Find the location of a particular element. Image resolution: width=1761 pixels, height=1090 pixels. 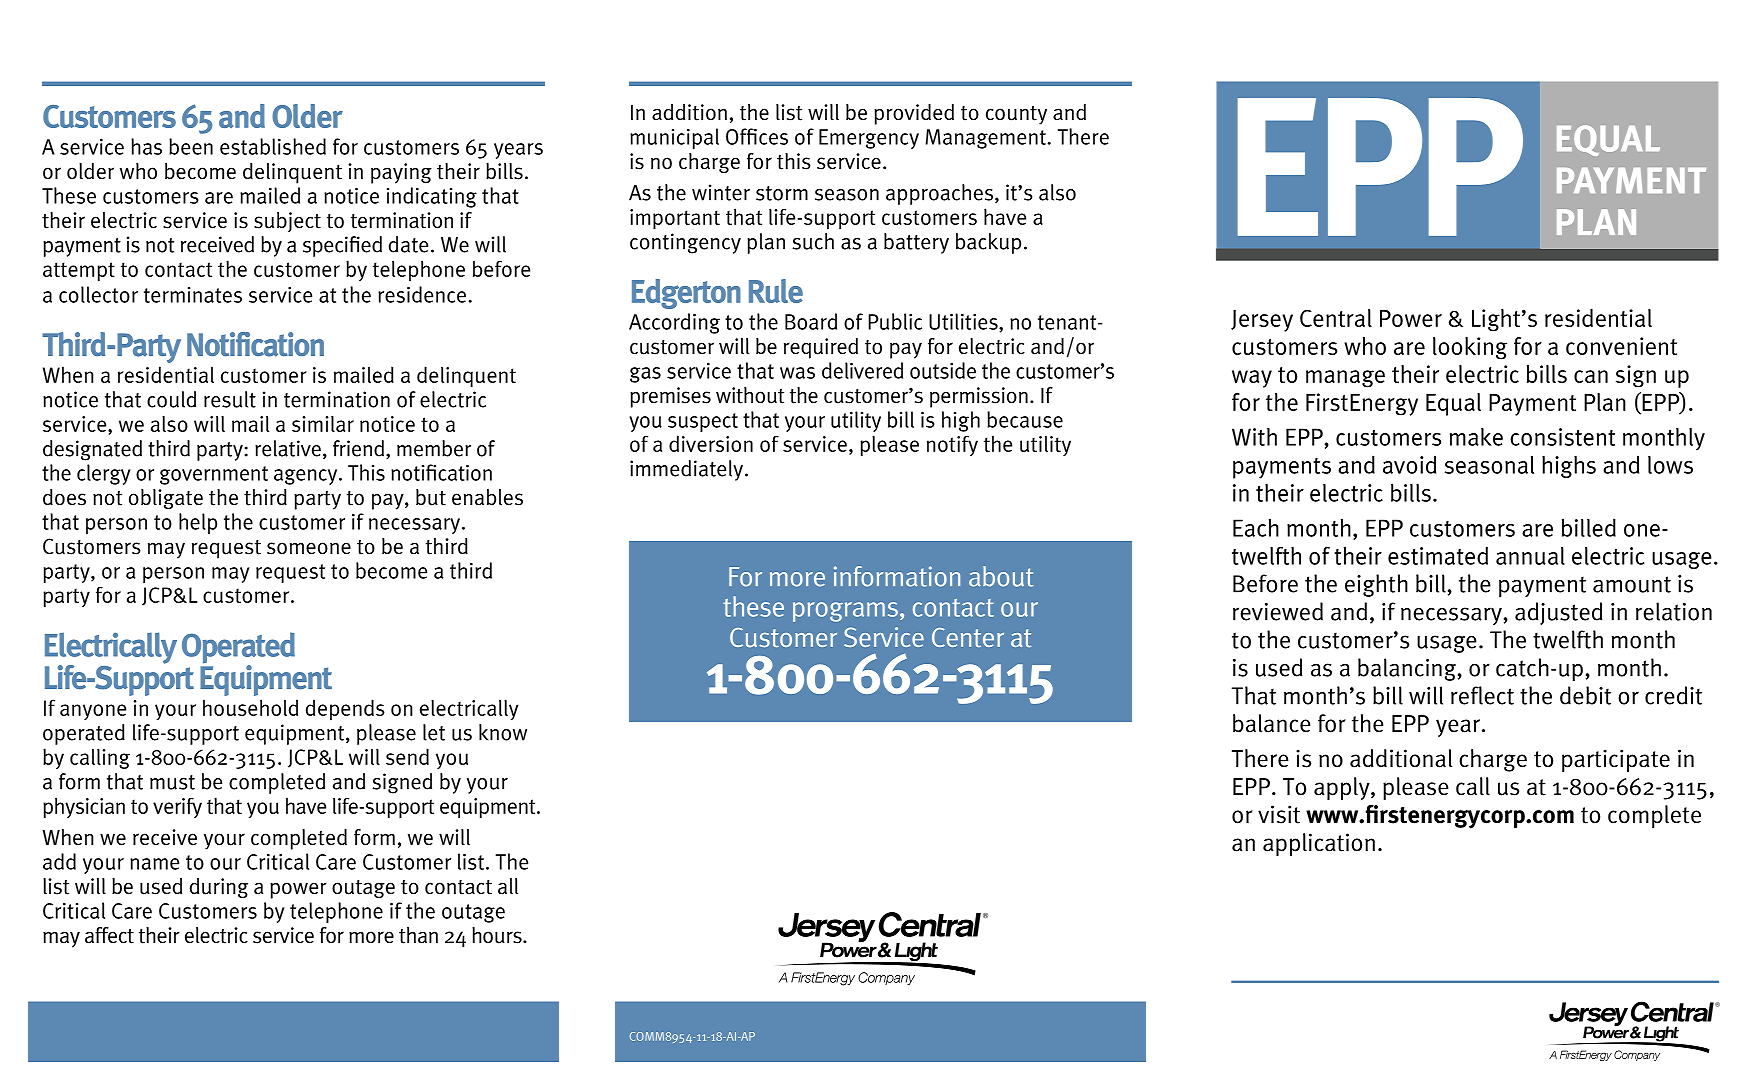

application is located at coordinates (1319, 844).
